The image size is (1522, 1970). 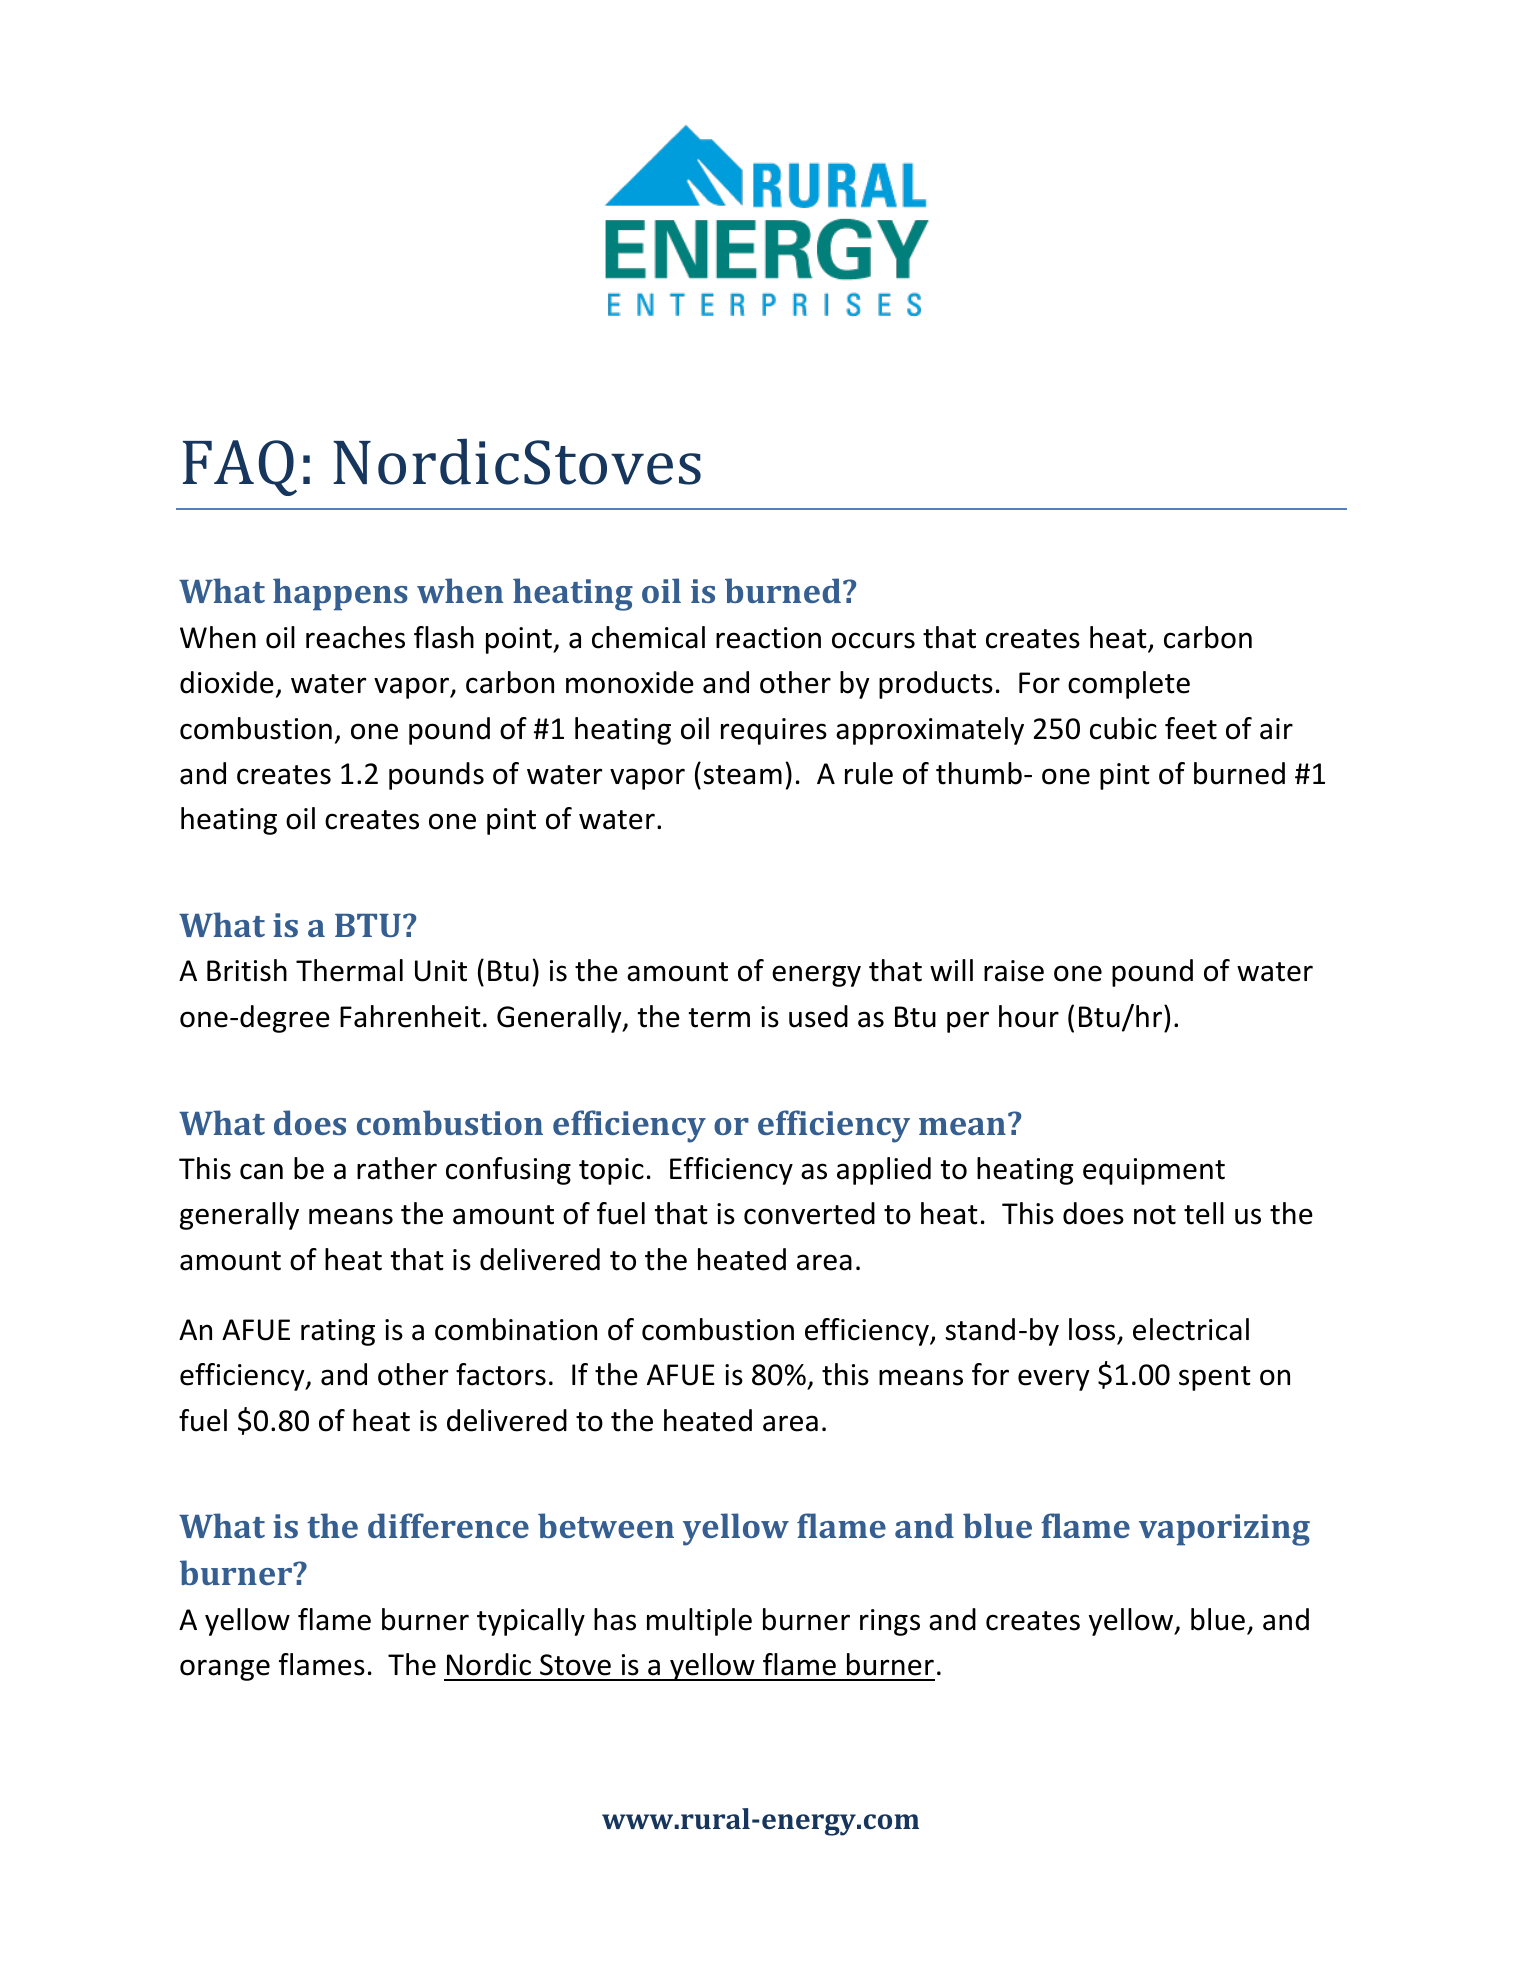 I want to click on complete, so click(x=1129, y=685).
